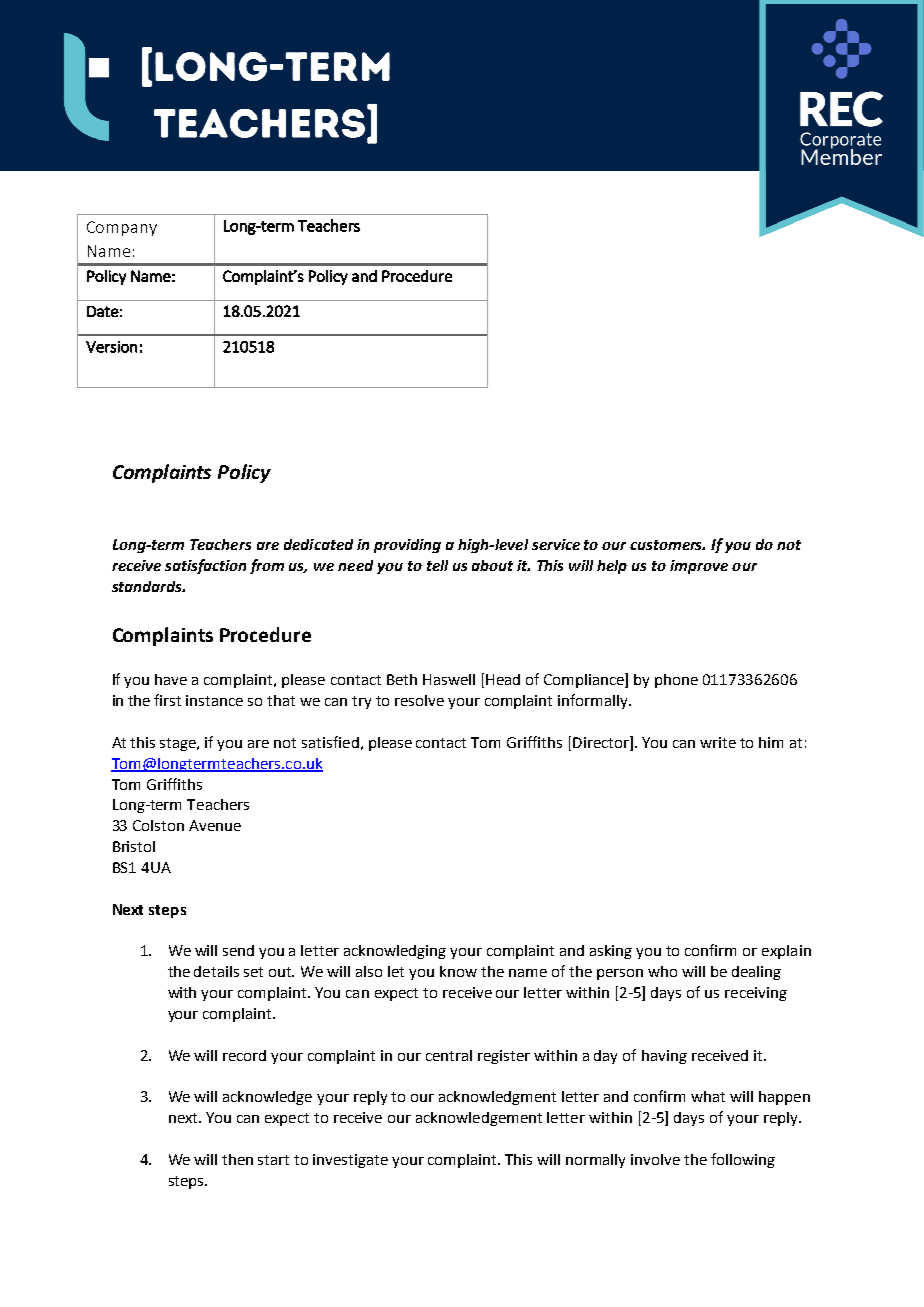  I want to click on investigate, so click(350, 1161).
